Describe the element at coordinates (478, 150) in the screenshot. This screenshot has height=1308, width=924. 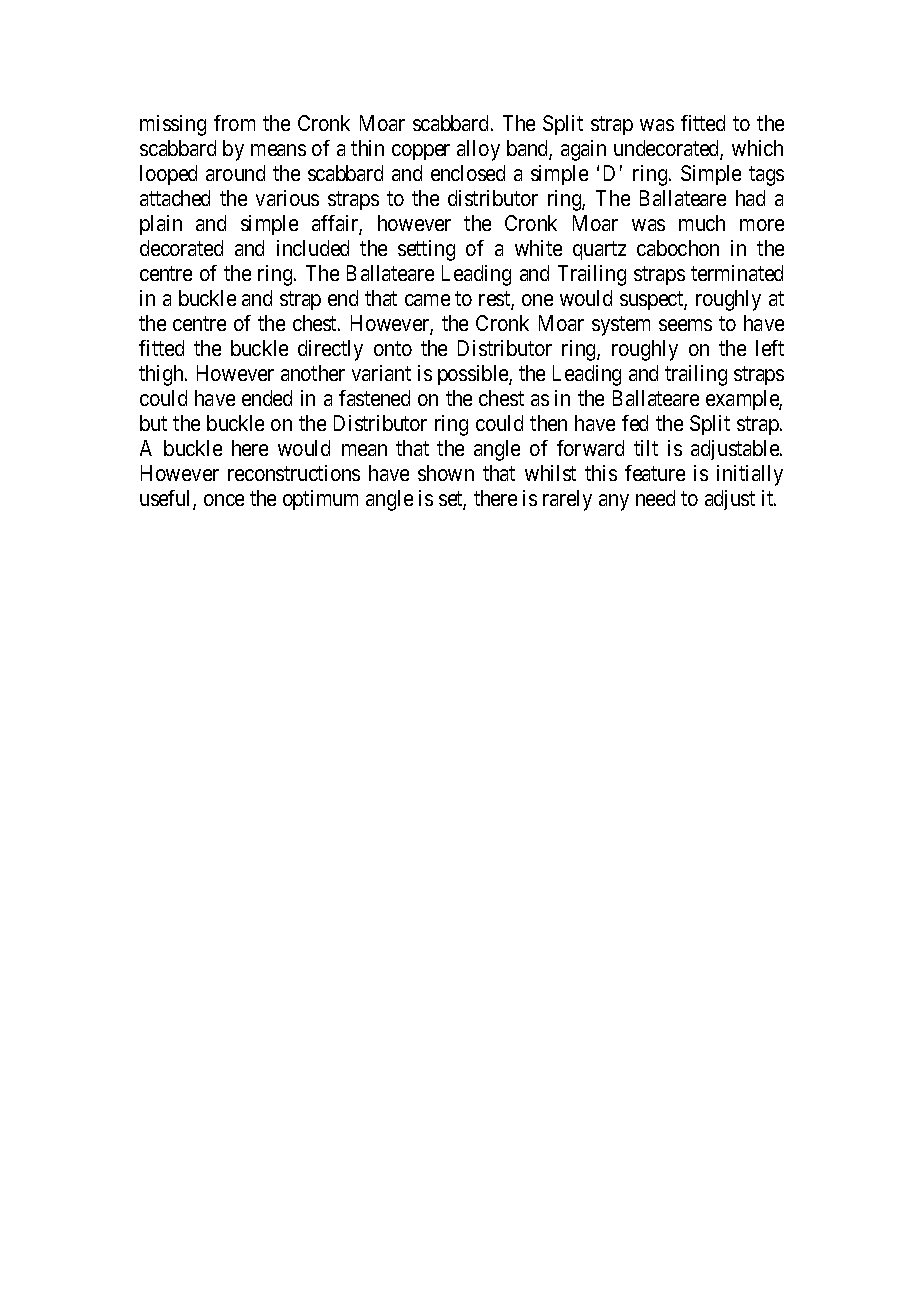
I see `alloy` at that location.
